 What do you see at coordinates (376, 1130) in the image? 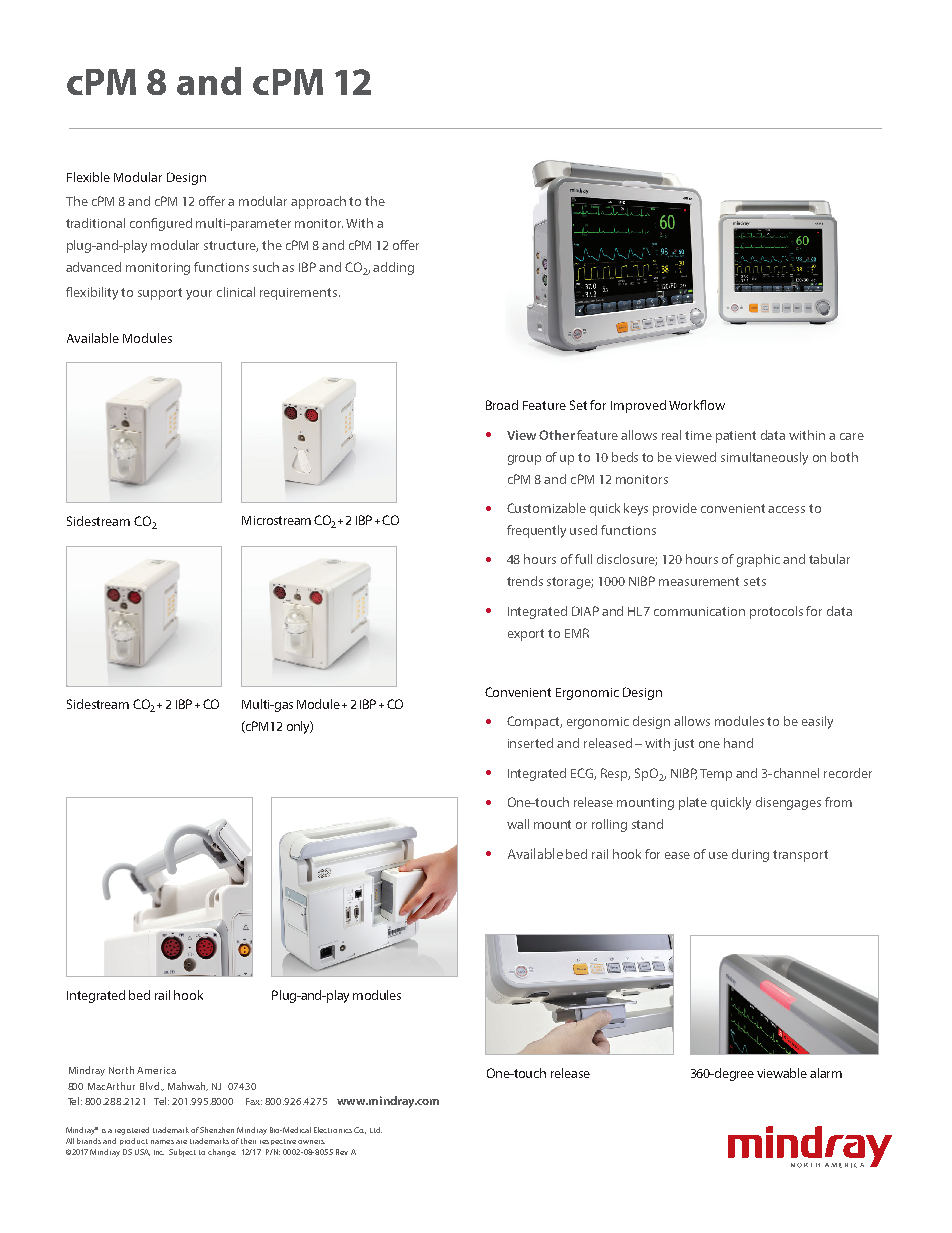
I see `Ltd` at bounding box center [376, 1130].
